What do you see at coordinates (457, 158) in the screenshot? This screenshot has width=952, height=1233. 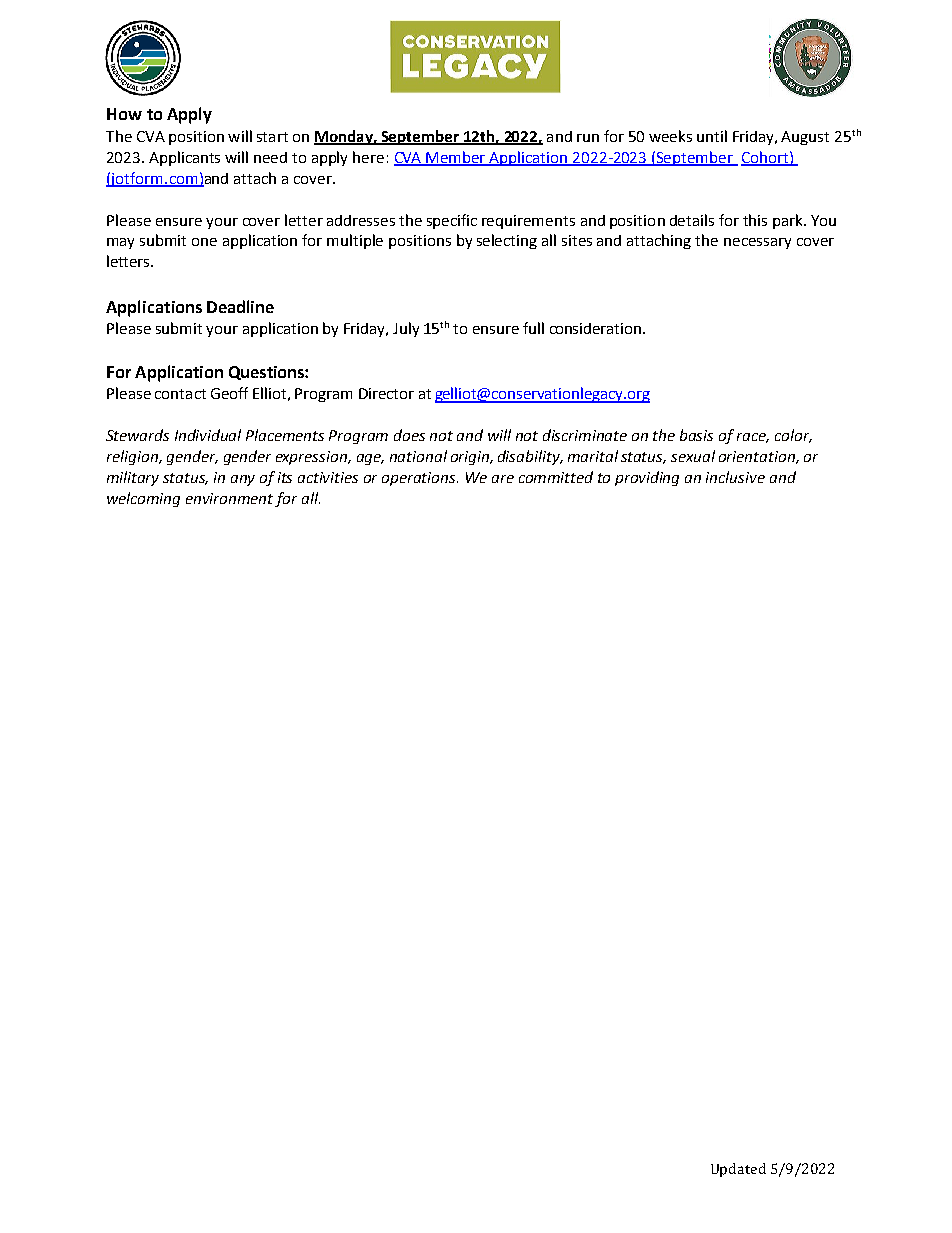 I see `Member` at bounding box center [457, 158].
